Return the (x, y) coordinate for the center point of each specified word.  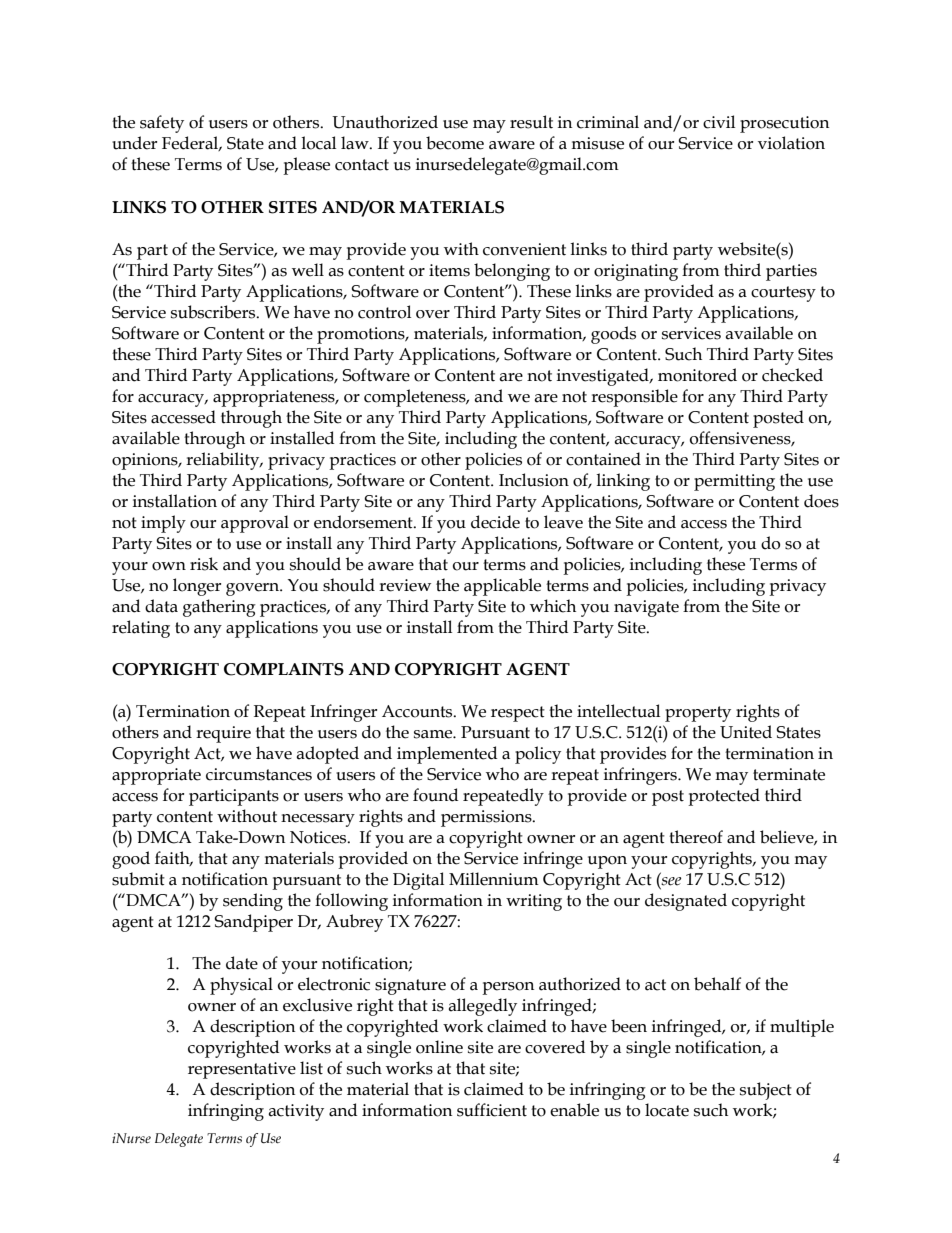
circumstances (259, 774)
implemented (447, 755)
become (455, 143)
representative (242, 1070)
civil (719, 122)
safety (162, 124)
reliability (224, 461)
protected (724, 797)
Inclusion (534, 480)
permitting (734, 482)
